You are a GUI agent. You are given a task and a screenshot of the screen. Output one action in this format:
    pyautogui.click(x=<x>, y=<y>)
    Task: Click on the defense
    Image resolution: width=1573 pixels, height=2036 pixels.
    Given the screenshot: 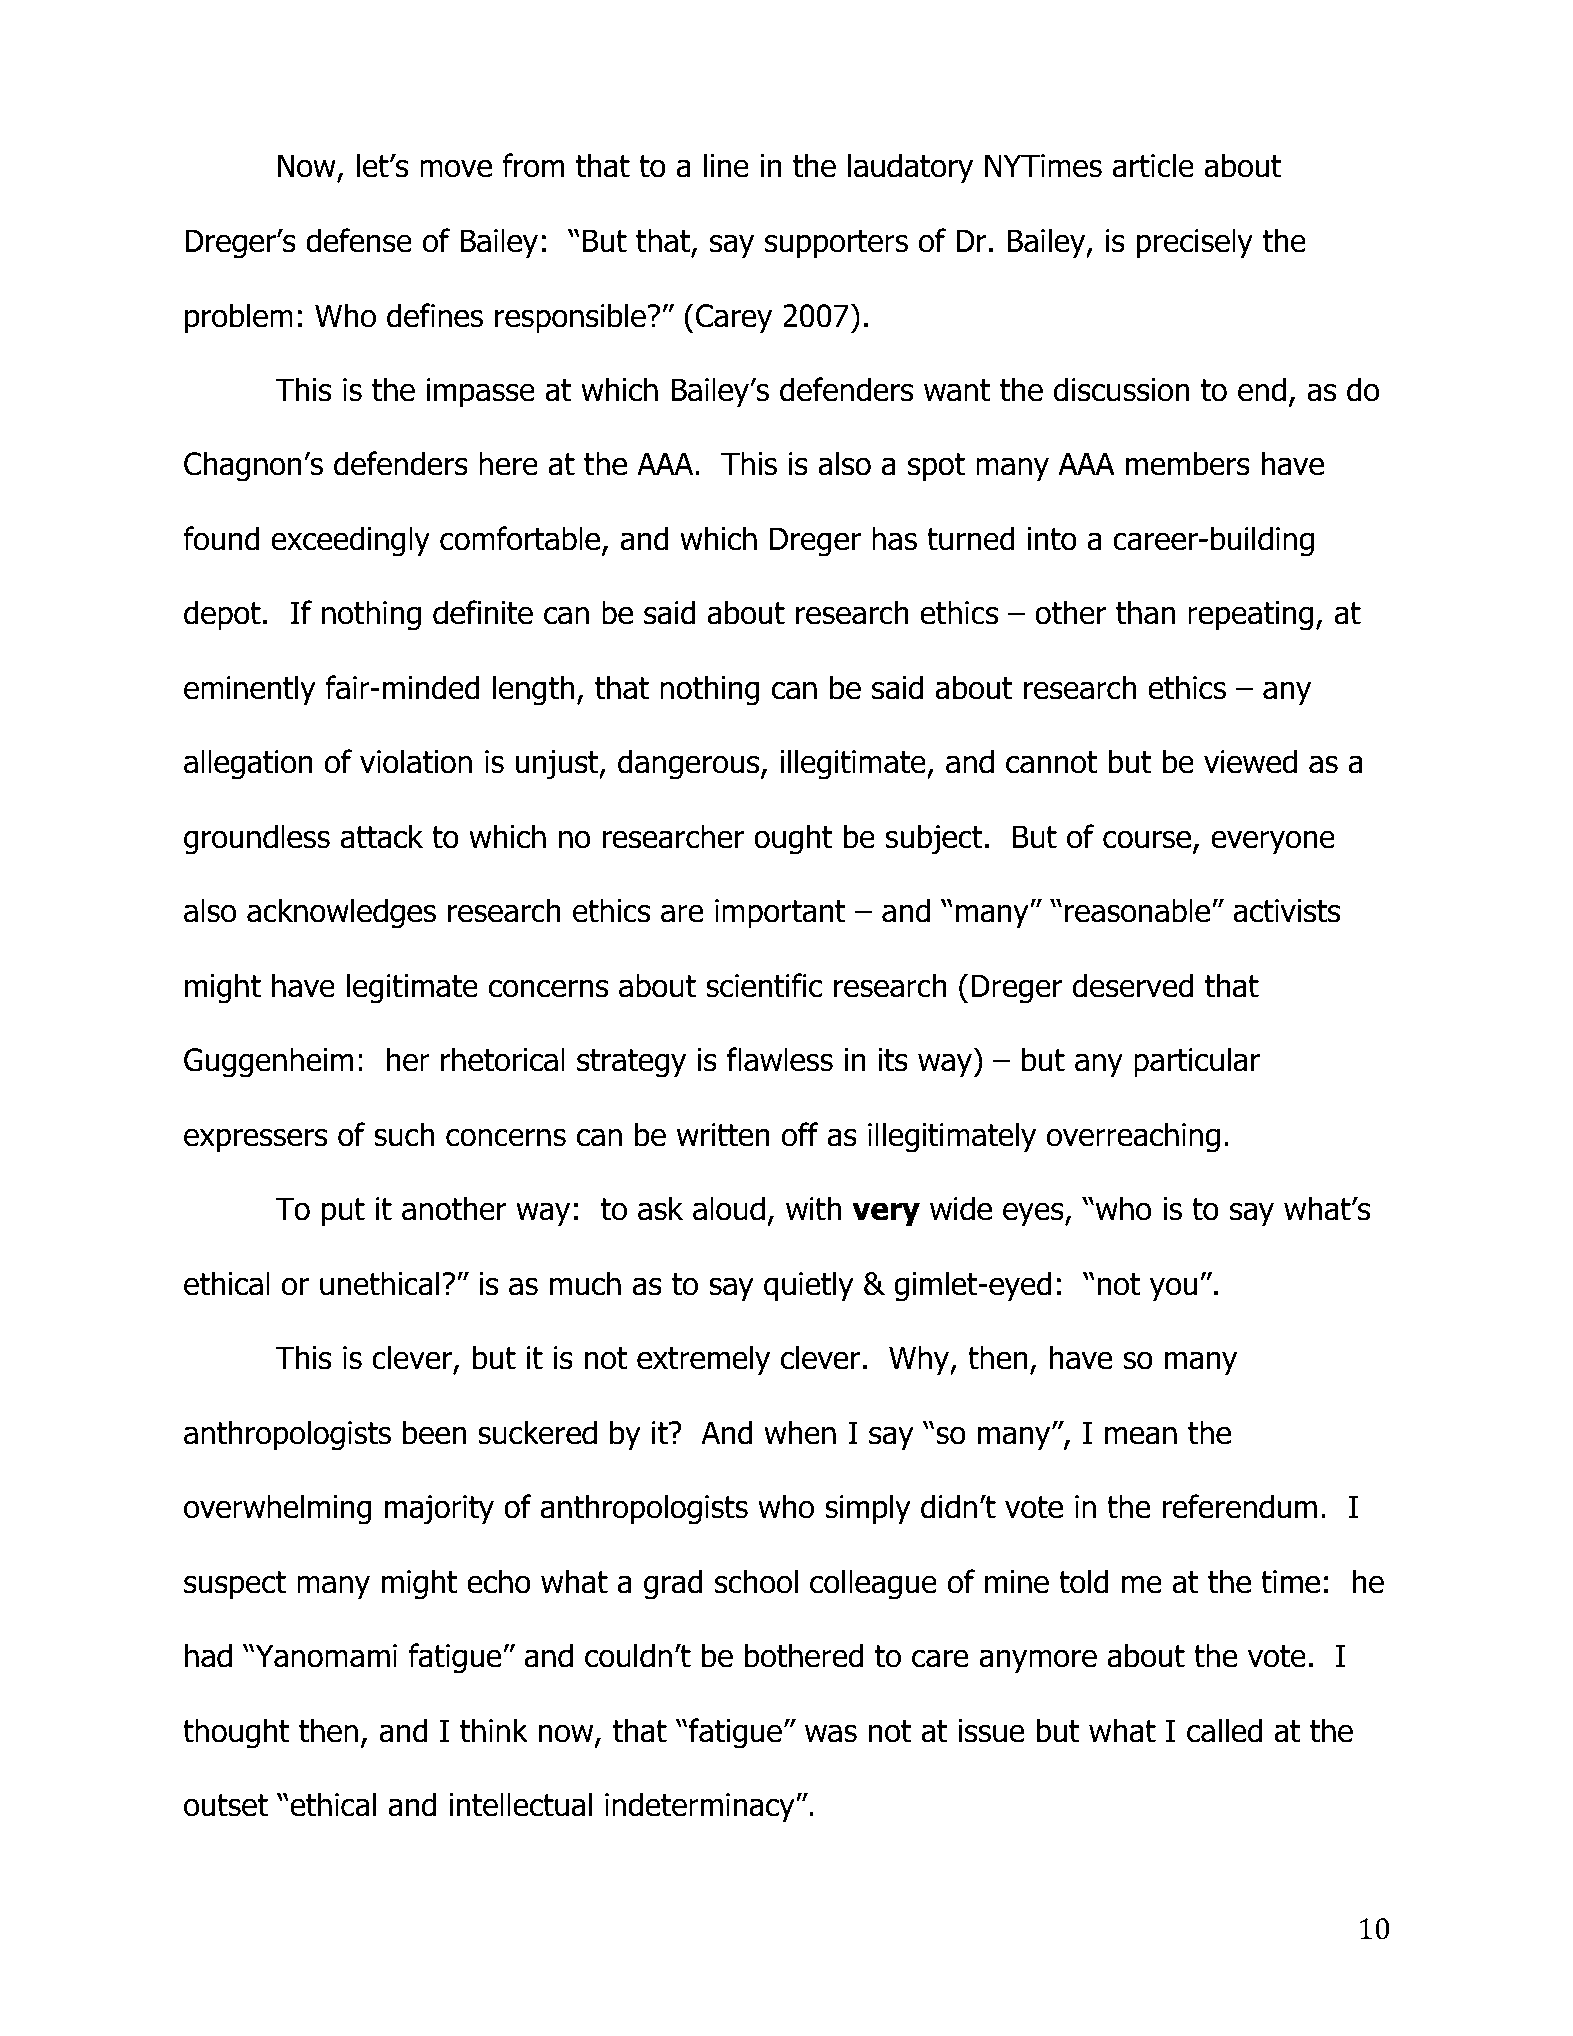 What is the action you would take?
    pyautogui.click(x=359, y=240)
